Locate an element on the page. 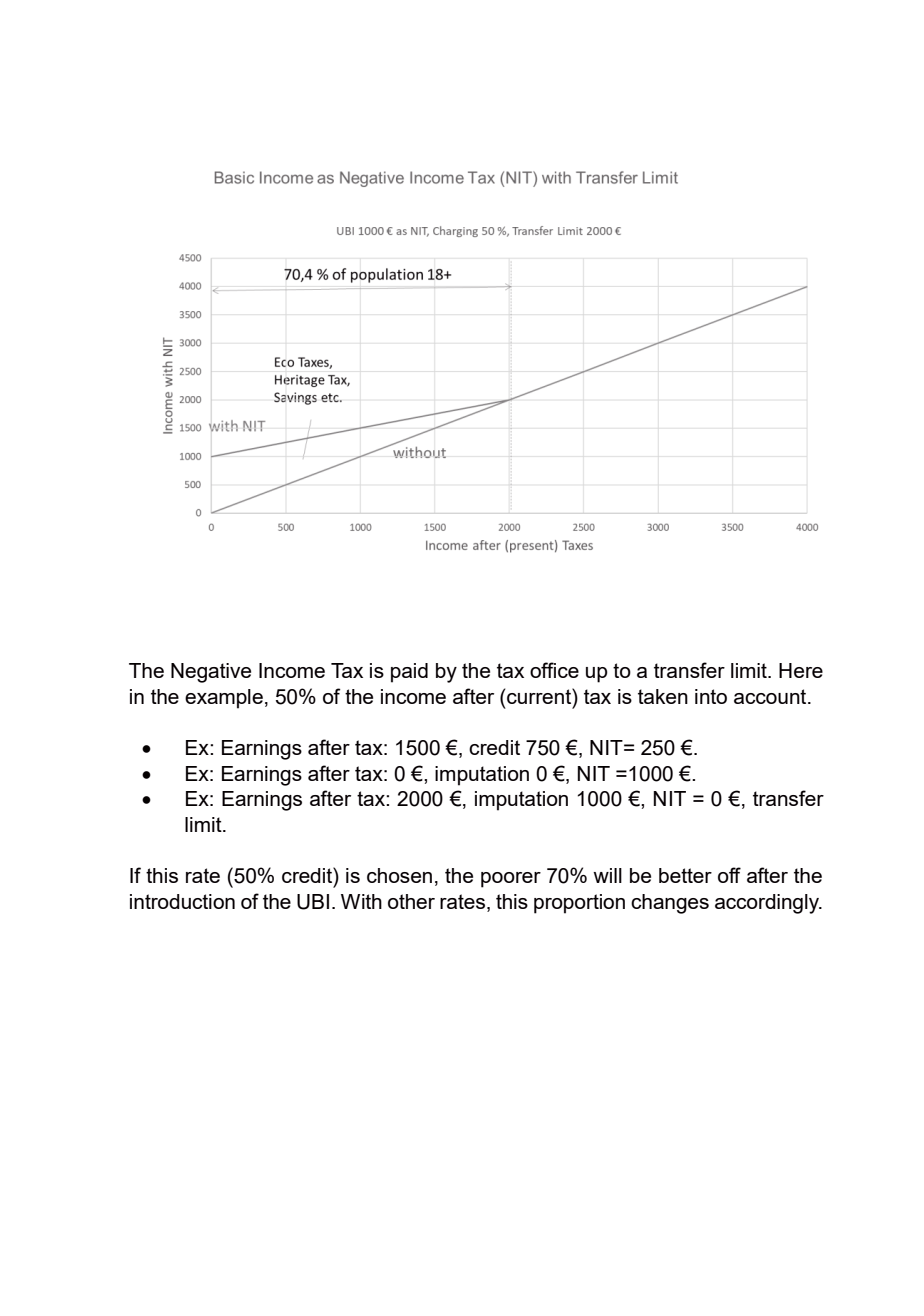  accordingly is located at coordinates (768, 904).
